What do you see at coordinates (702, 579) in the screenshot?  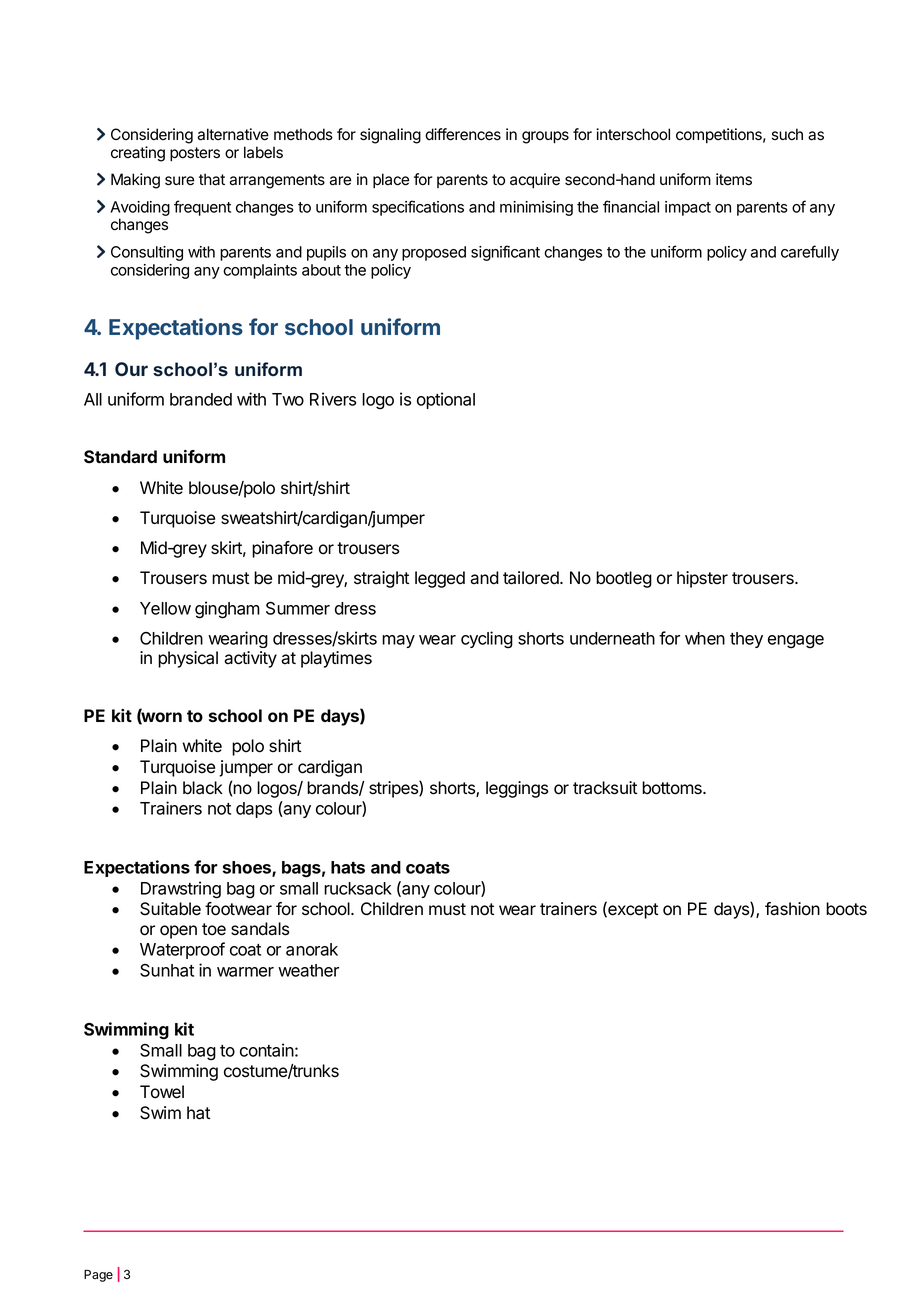 I see `hipster` at bounding box center [702, 579].
